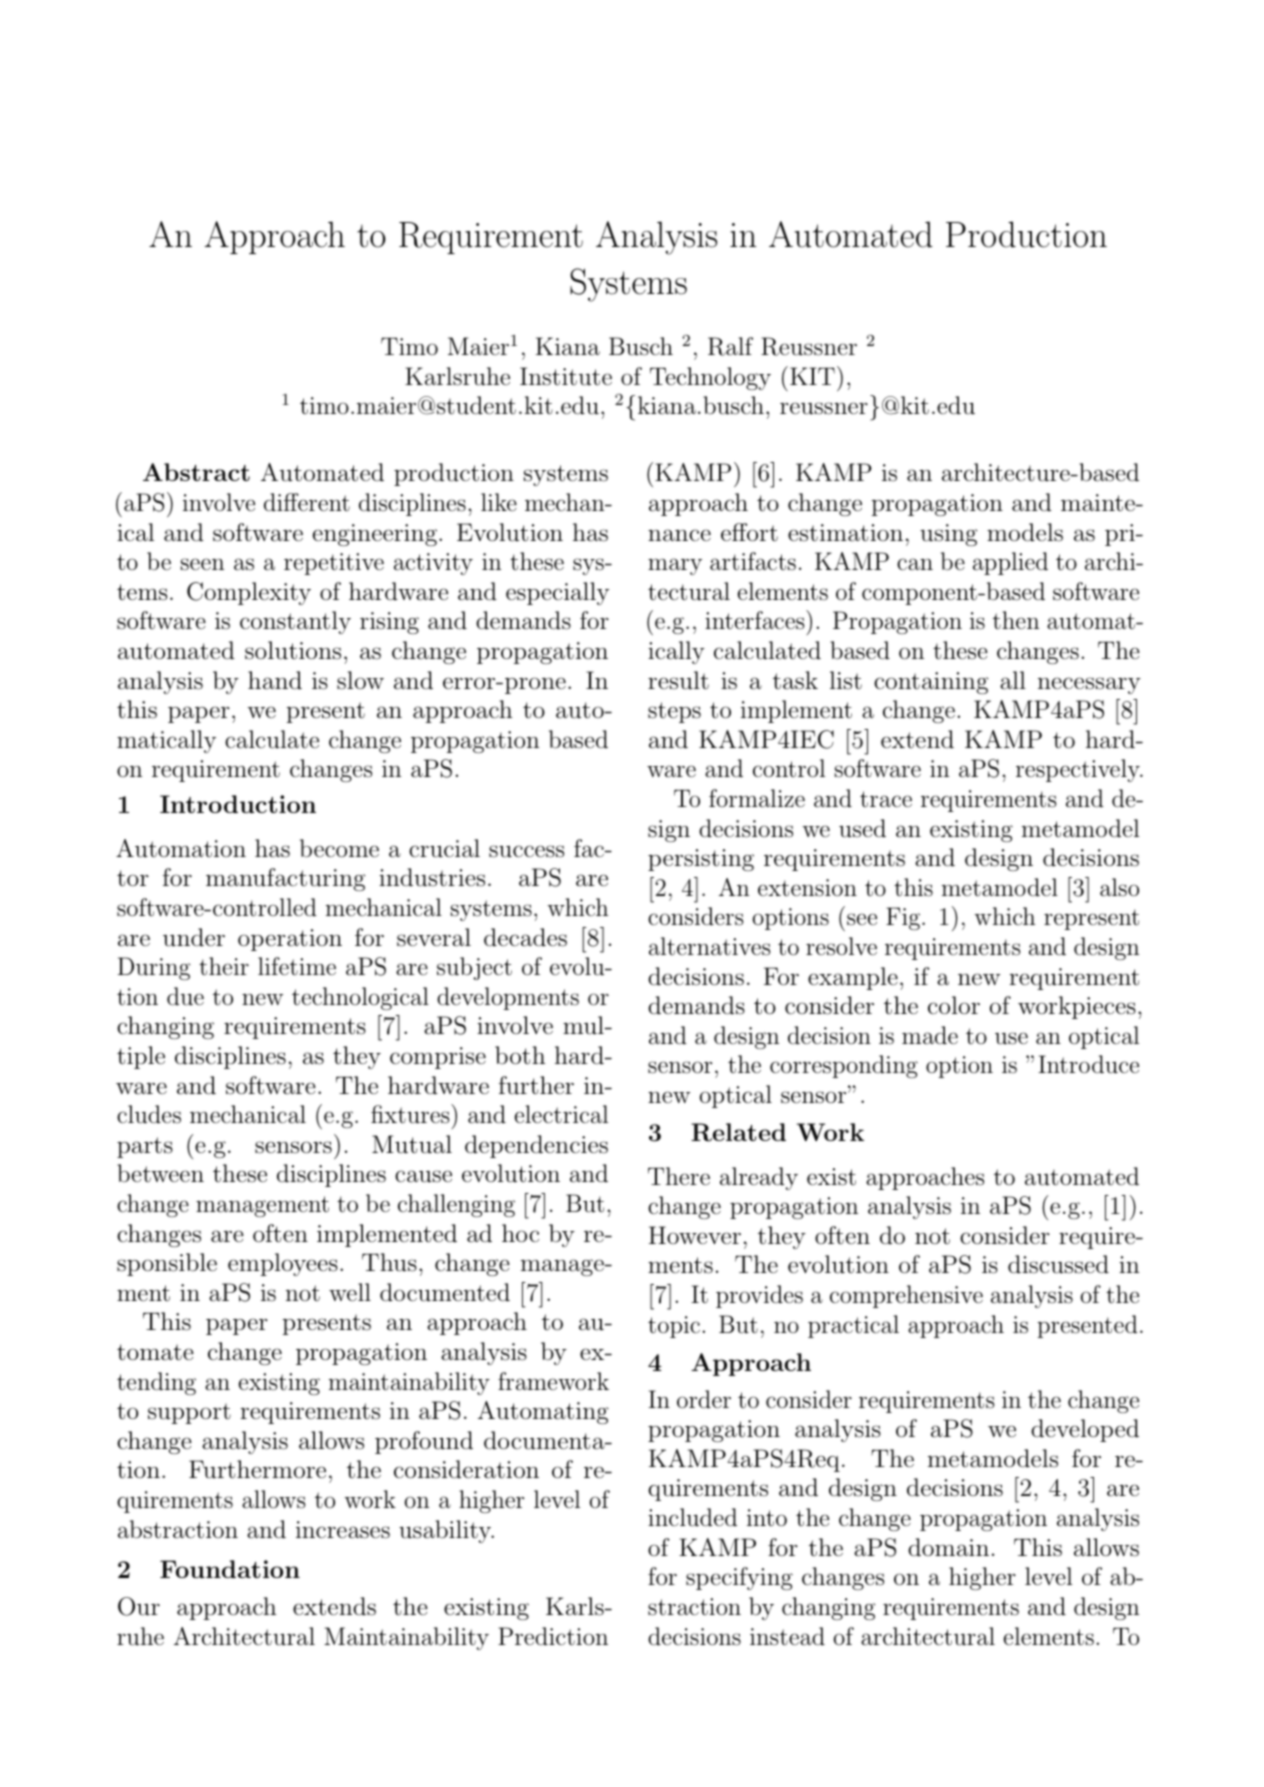 The height and width of the document is (1787, 1264). What do you see at coordinates (931, 683) in the document?
I see `containing` at bounding box center [931, 683].
